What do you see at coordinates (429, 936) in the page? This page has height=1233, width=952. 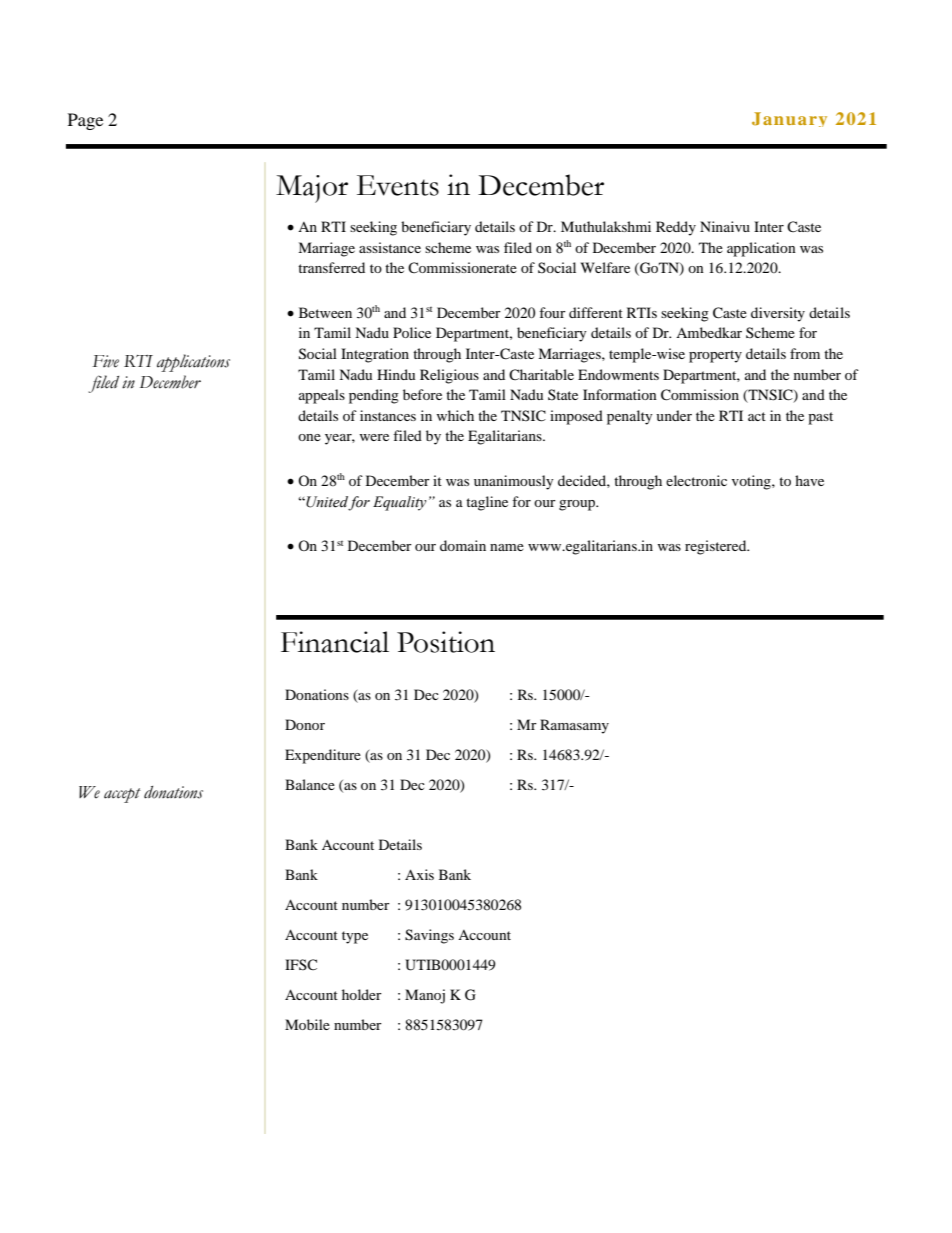 I see `Savings` at bounding box center [429, 936].
